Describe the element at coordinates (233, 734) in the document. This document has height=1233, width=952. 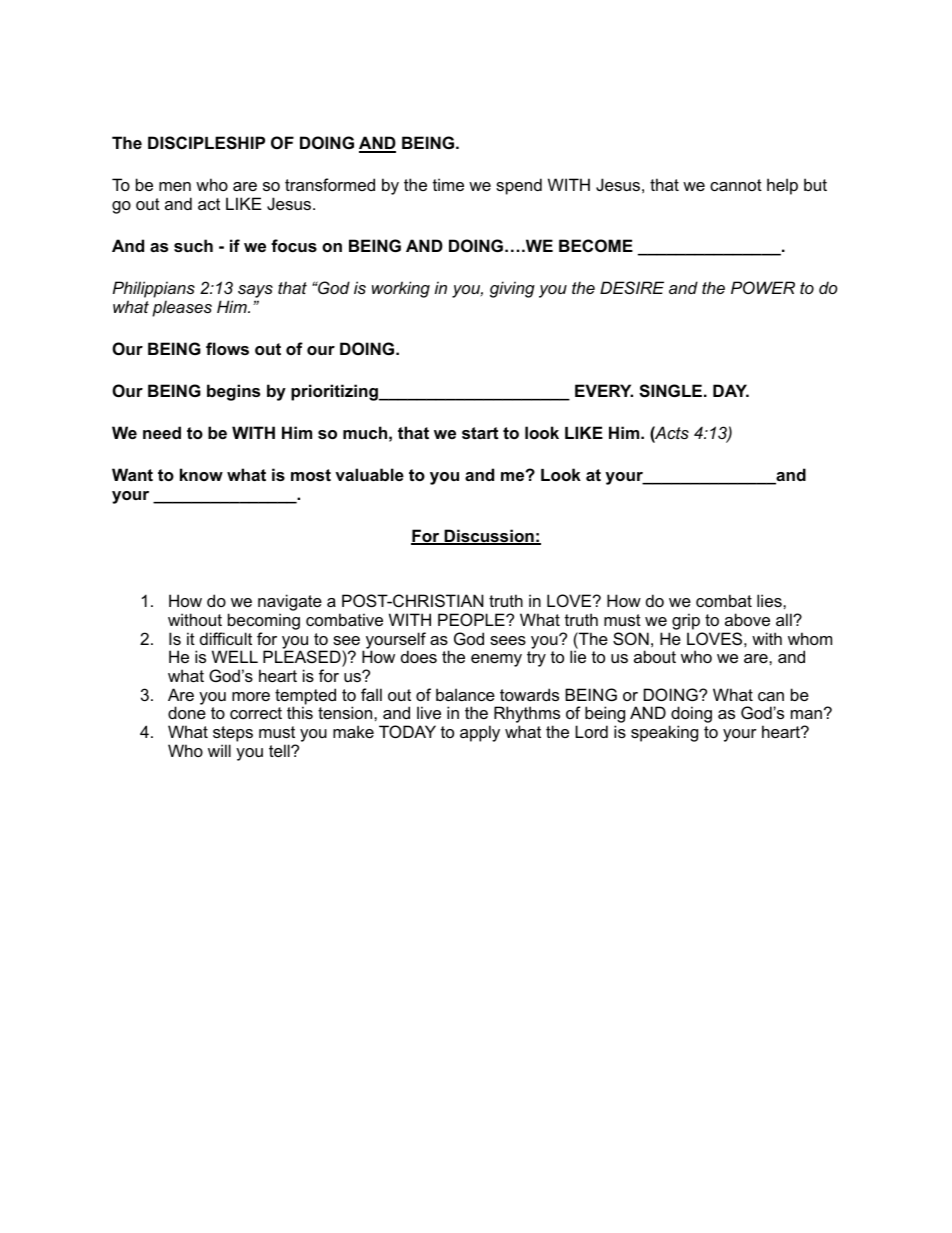
I see `steps` at that location.
